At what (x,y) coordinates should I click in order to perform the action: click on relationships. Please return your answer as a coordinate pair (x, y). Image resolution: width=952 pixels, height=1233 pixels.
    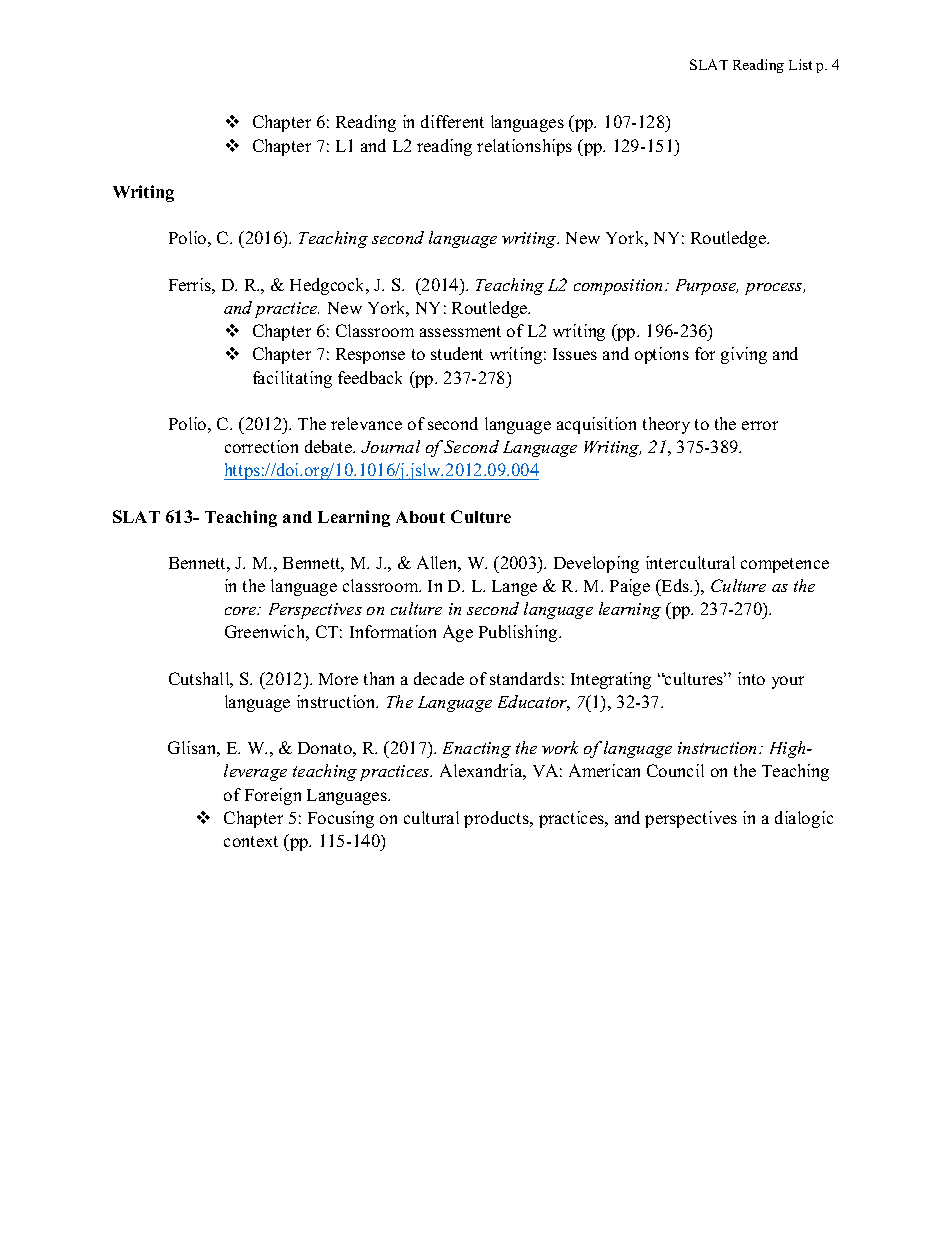
    Looking at the image, I should click on (524, 147).
